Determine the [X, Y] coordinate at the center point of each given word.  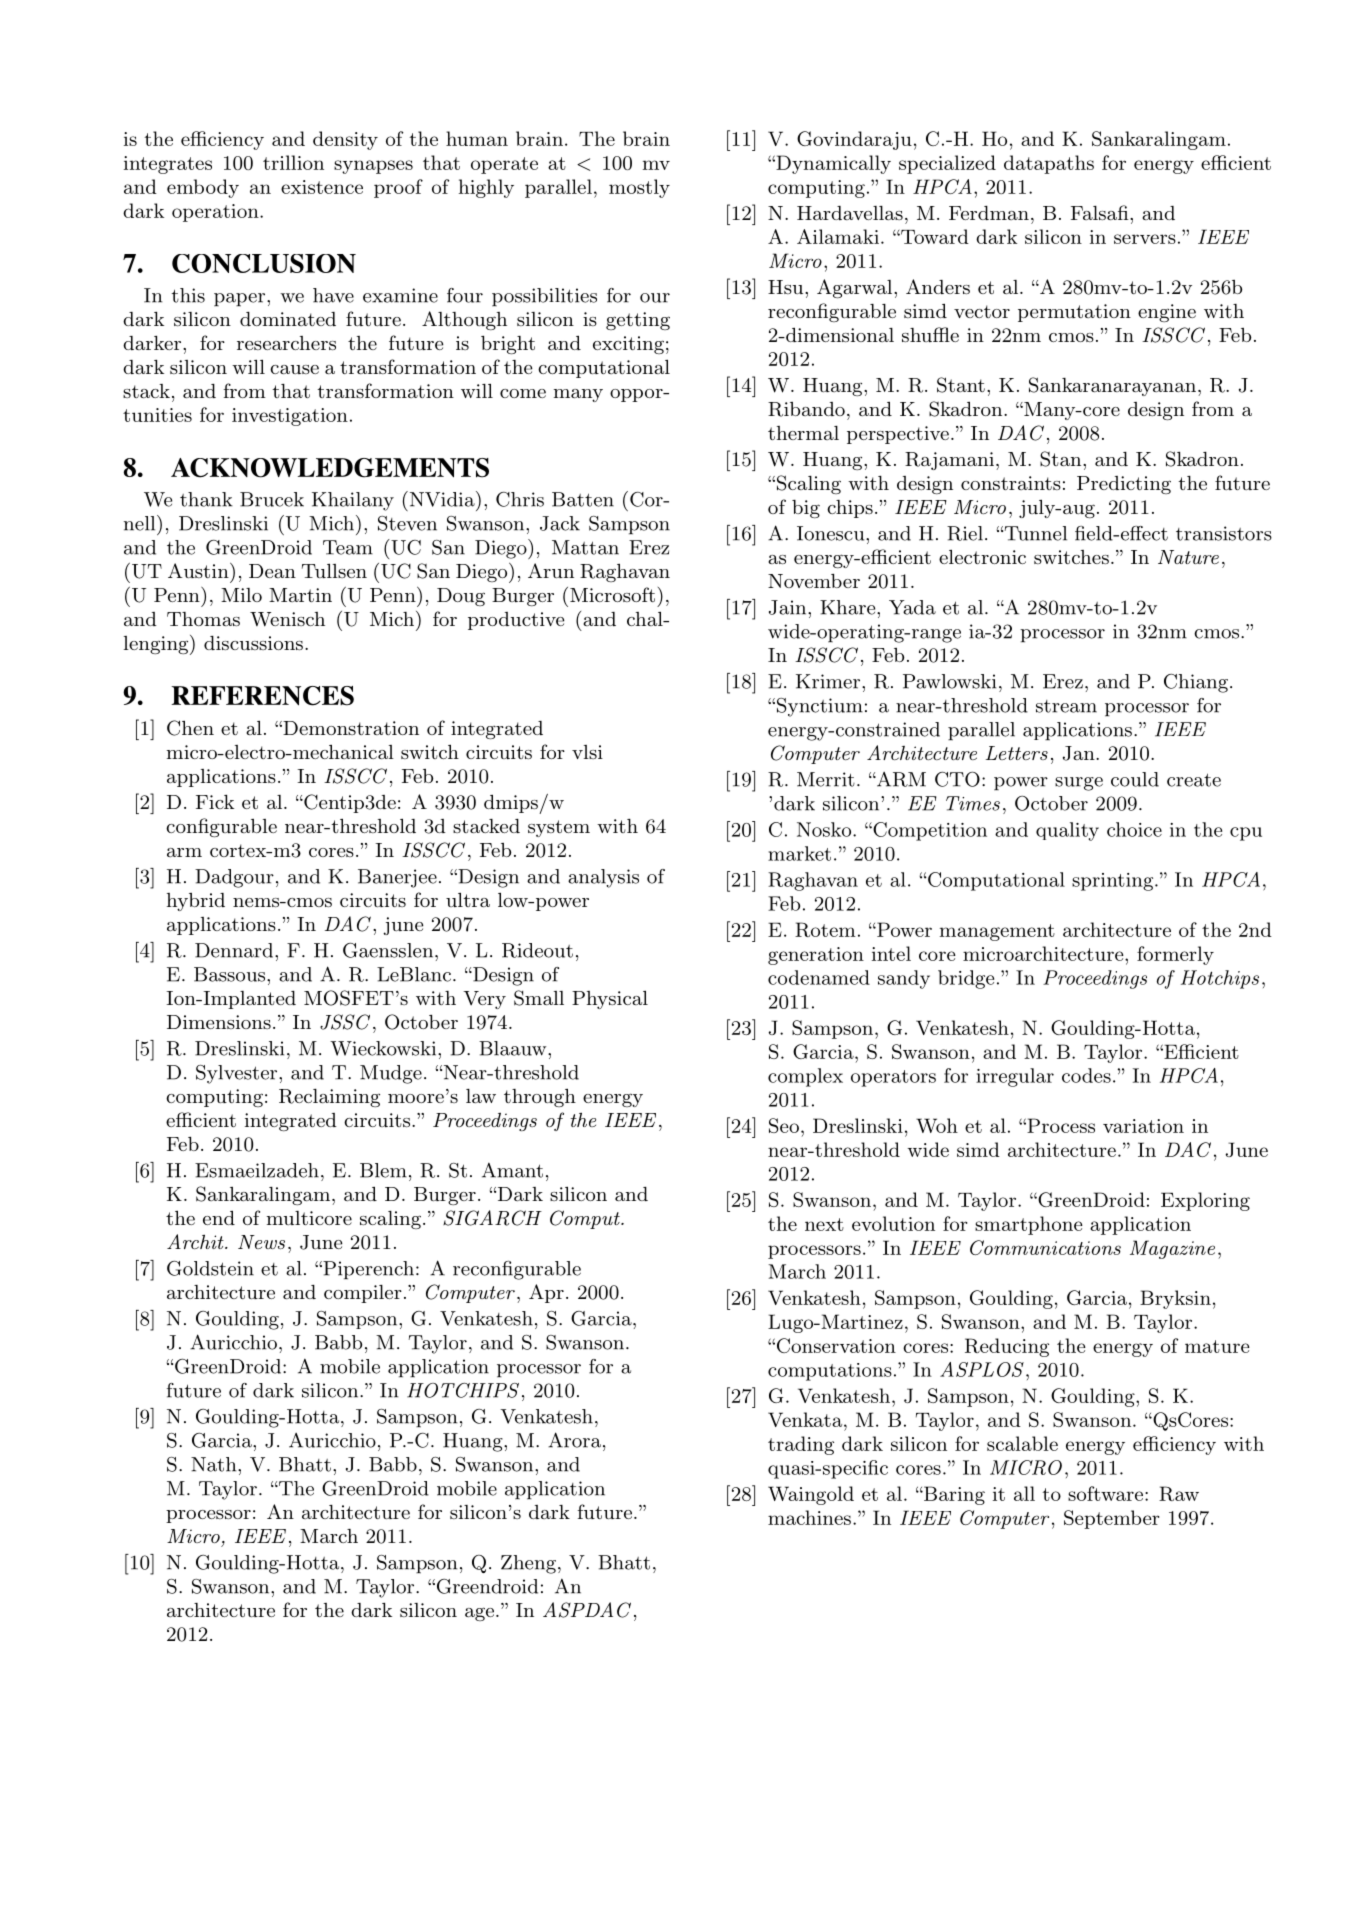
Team [348, 547]
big [806, 509]
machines [809, 1517]
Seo [784, 1125]
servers [1145, 239]
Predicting [1124, 485]
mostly [639, 188]
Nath [215, 1464]
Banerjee [397, 878]
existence [322, 187]
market [799, 853]
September [1111, 1519]
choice [1134, 829]
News [261, 1242]
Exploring [1205, 1201]
